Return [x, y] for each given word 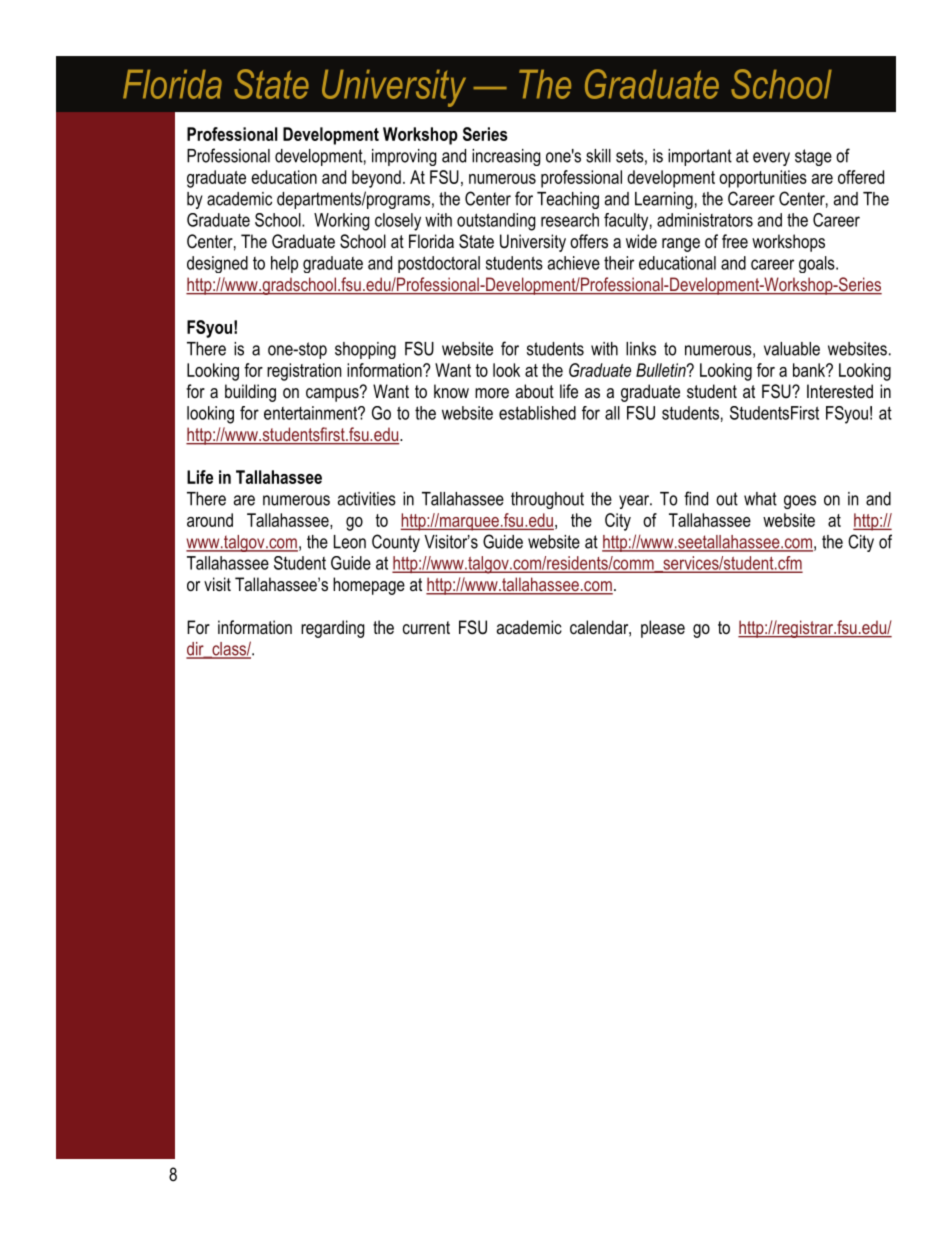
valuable [792, 349]
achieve [574, 263]
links [641, 349]
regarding [333, 629]
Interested [840, 391]
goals [818, 264]
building [250, 393]
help [284, 264]
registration [304, 372]
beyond [376, 179]
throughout [547, 500]
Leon [350, 542]
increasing [506, 157]
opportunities [763, 179]
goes [800, 502]
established [537, 413]
